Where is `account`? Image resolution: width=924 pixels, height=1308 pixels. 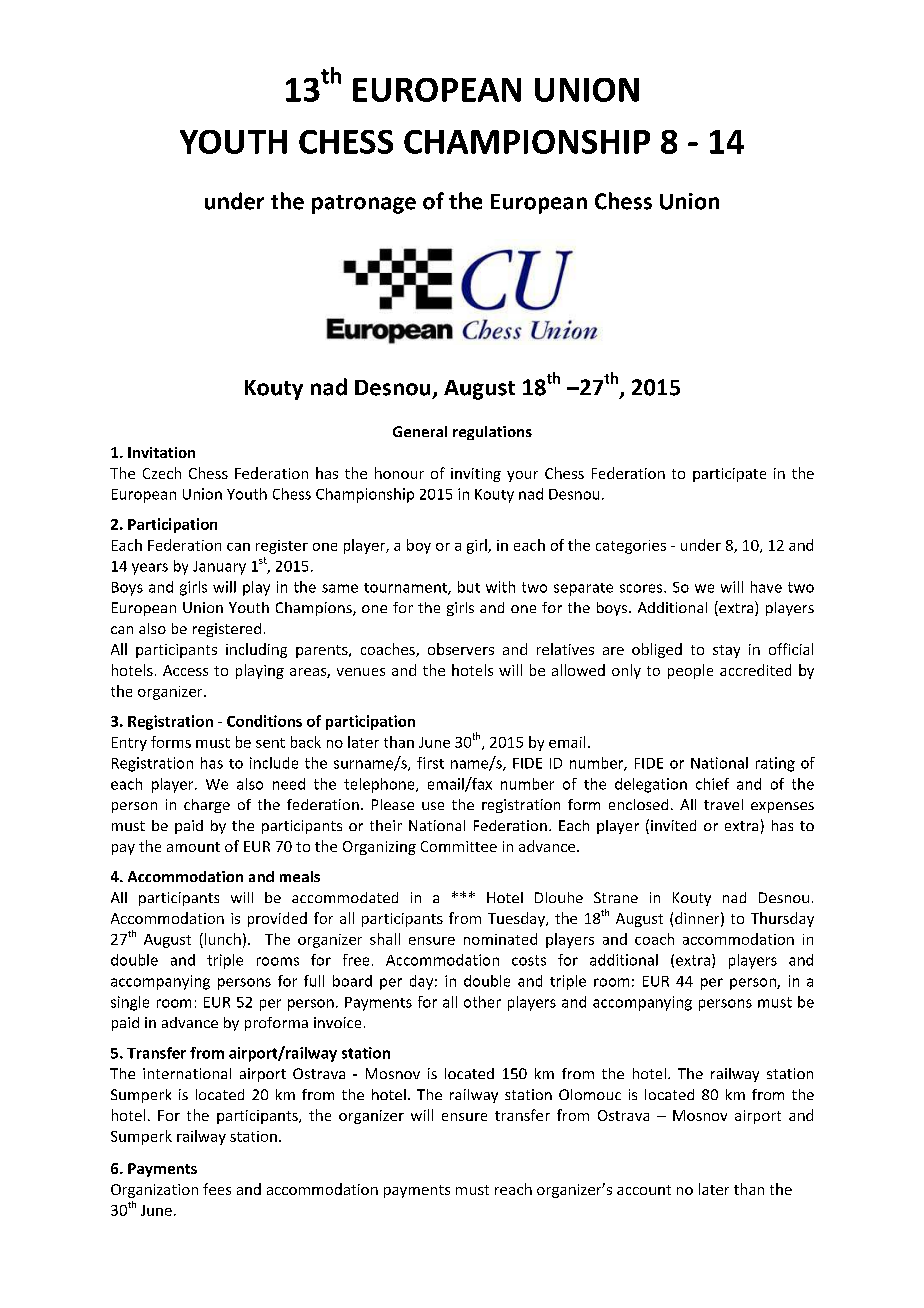
account is located at coordinates (644, 1190).
